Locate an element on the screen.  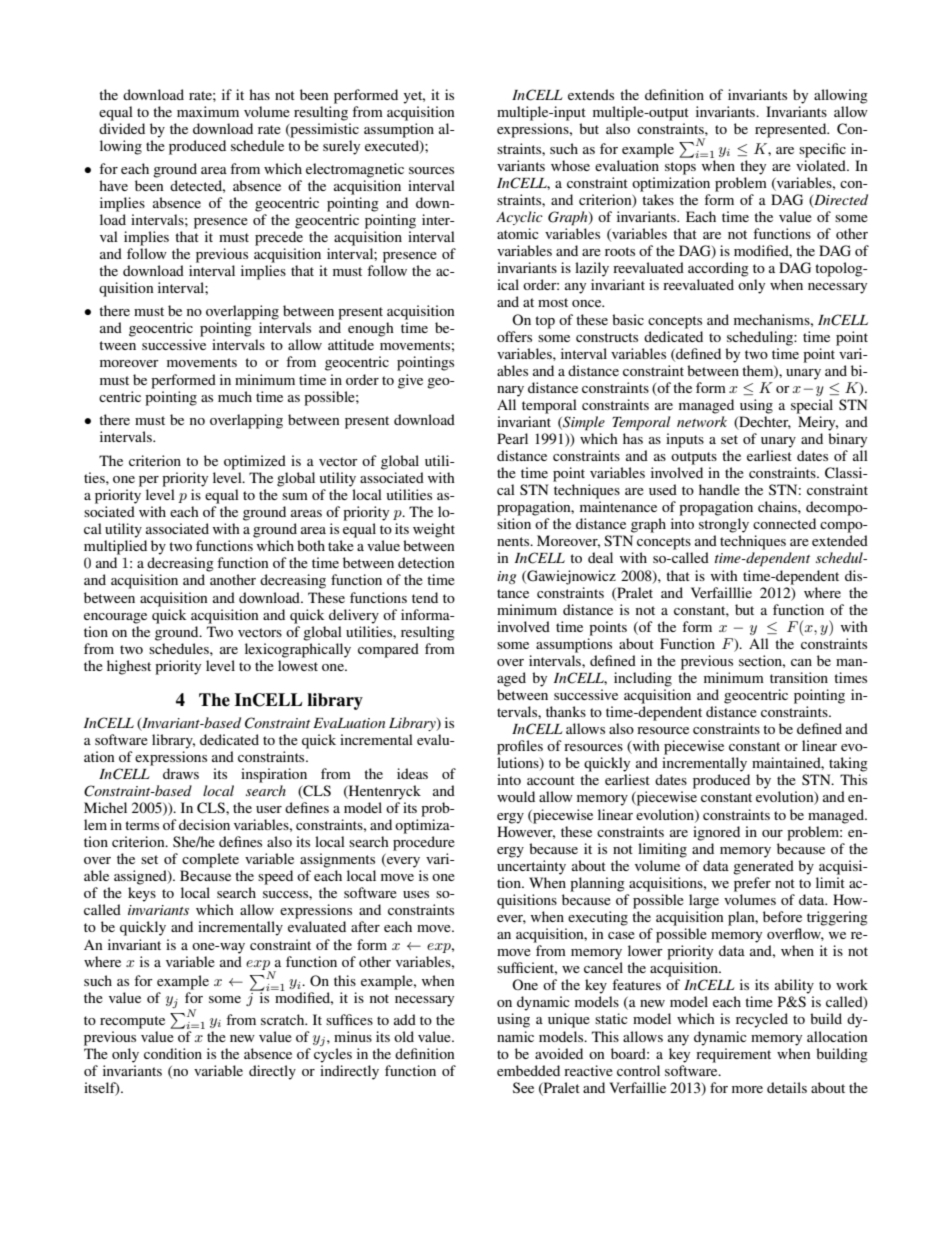
encourage is located at coordinates (115, 618).
